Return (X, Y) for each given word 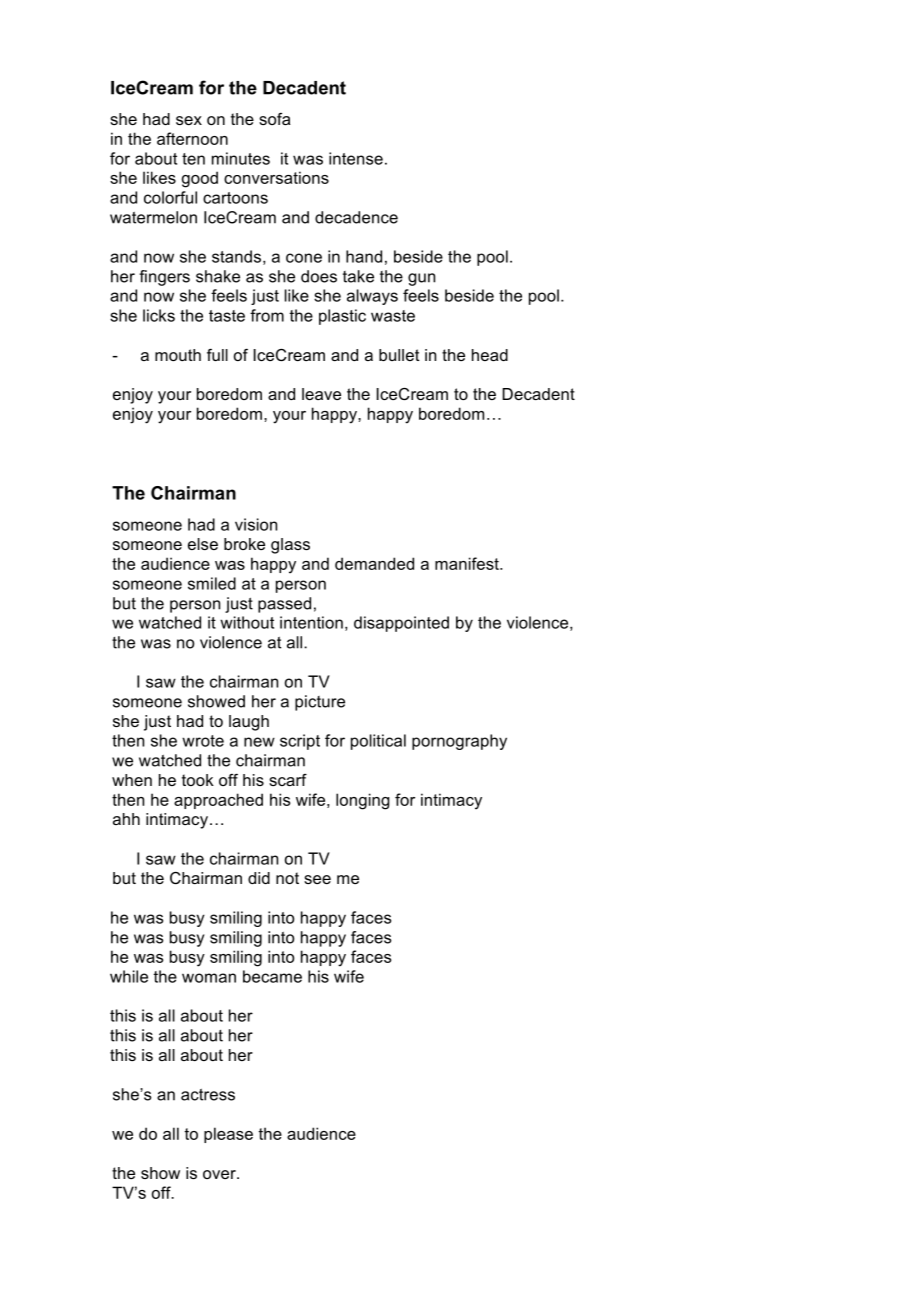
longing (363, 801)
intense (356, 158)
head (490, 355)
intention (311, 622)
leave (321, 394)
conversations (276, 177)
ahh (126, 819)
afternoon (192, 138)
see (317, 879)
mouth (178, 355)
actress (208, 1095)
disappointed (401, 624)
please (228, 1135)
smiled (212, 583)
